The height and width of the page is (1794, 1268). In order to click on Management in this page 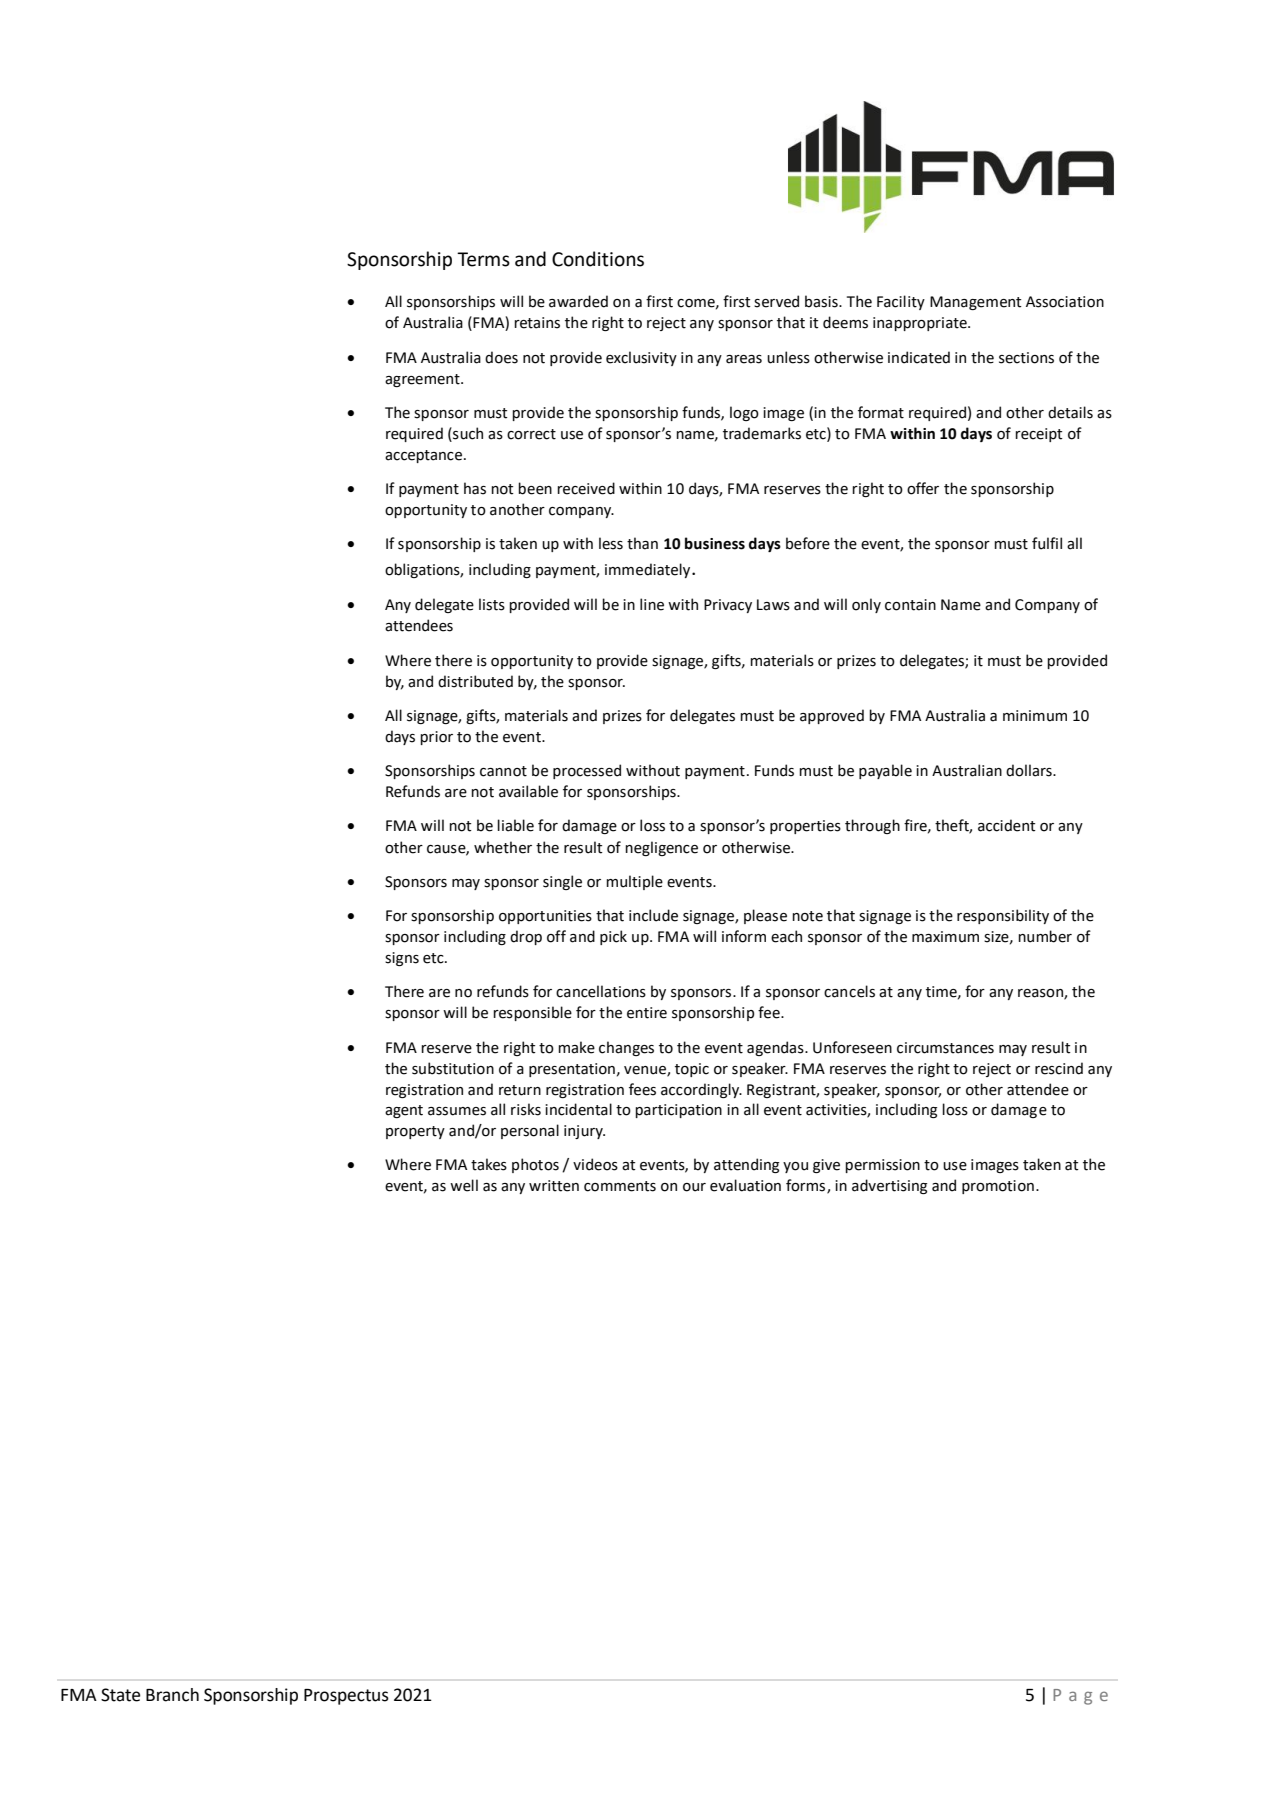, I will do `click(976, 303)`.
